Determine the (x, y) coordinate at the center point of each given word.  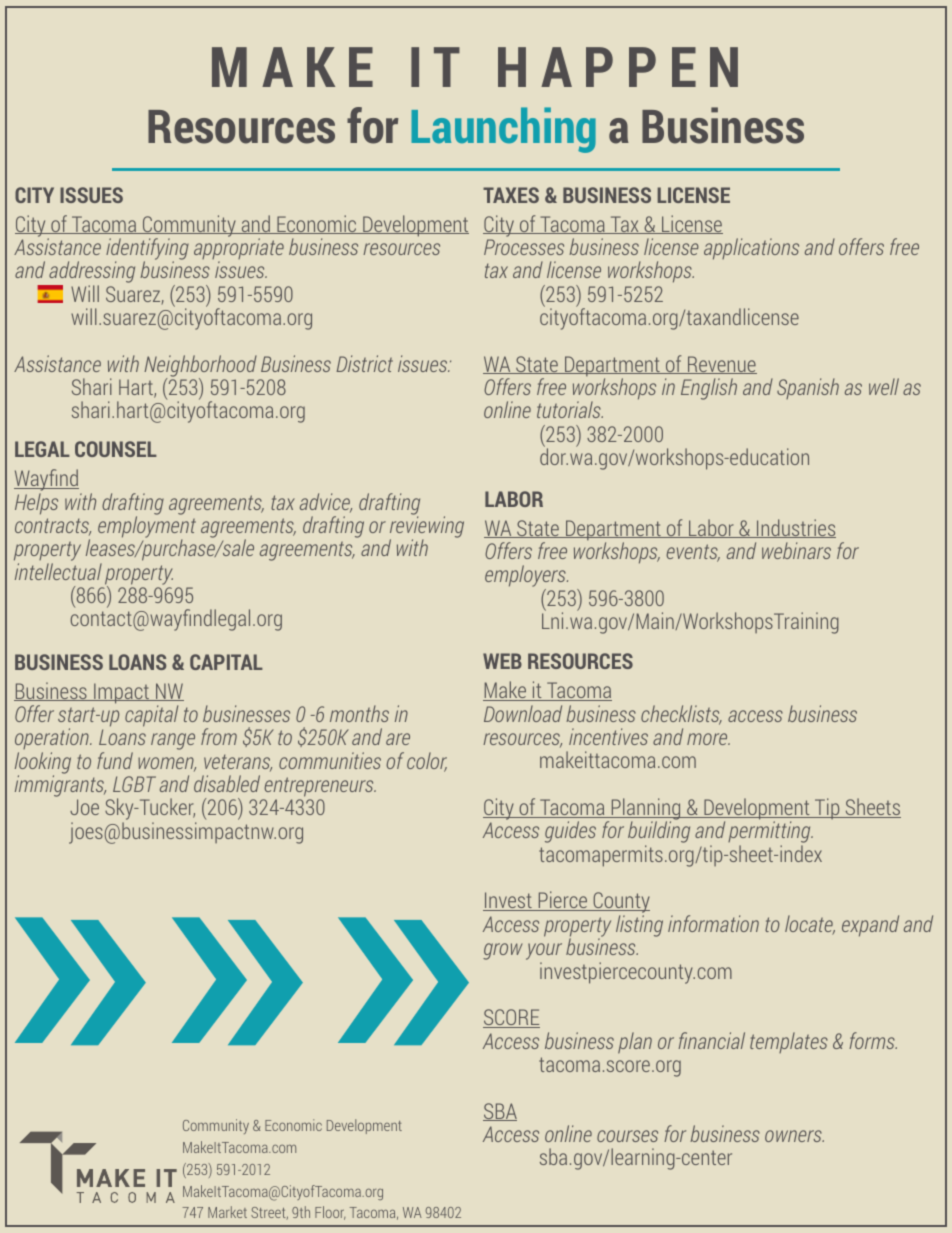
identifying (147, 250)
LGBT (134, 784)
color (427, 762)
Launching (503, 130)
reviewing (427, 527)
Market (227, 1212)
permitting (770, 833)
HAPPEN (618, 67)
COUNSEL (116, 449)
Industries (795, 528)
